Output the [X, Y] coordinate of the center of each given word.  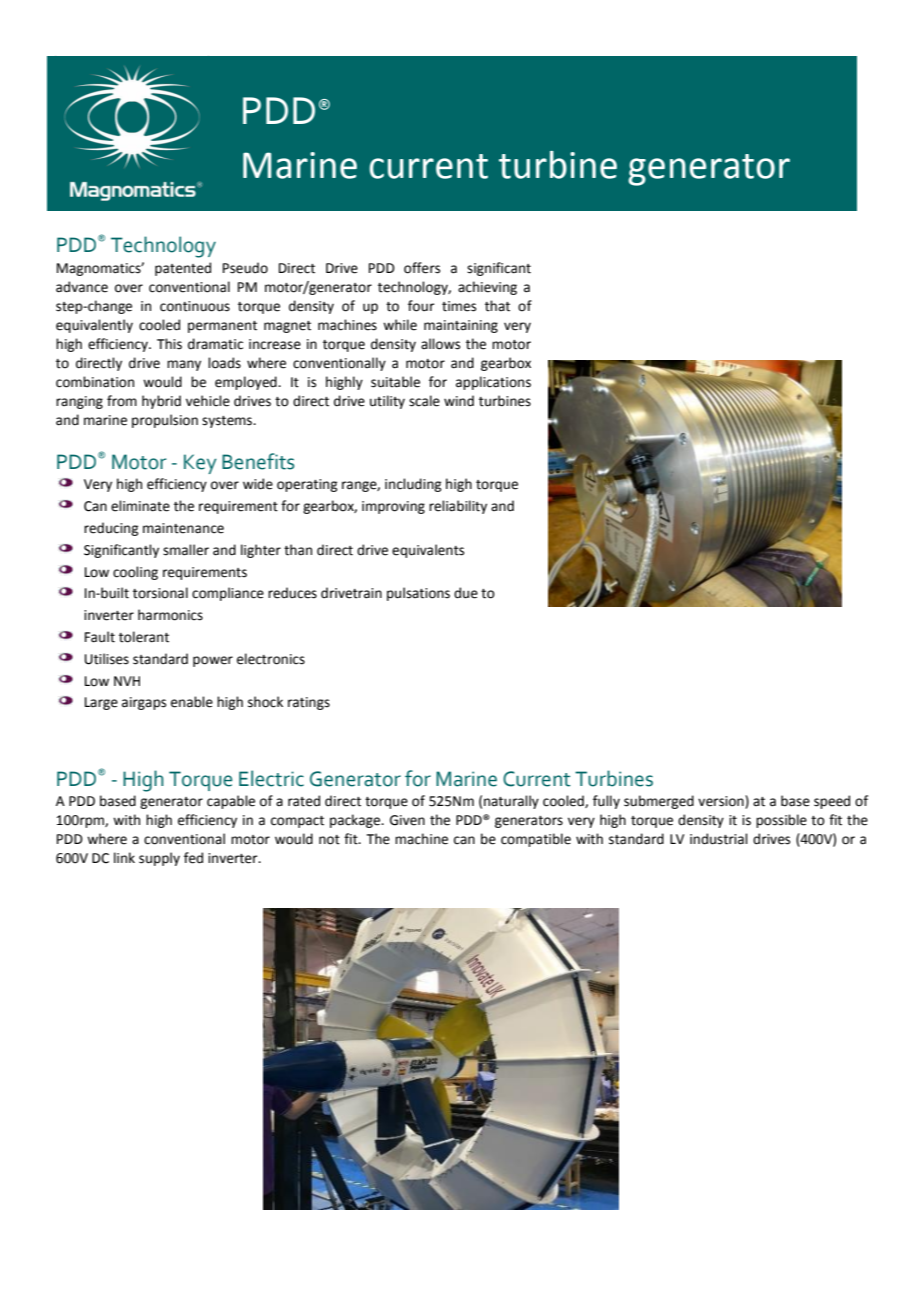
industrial [719, 839]
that [497, 306]
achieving [487, 288]
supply [159, 859]
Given [407, 820]
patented [183, 269]
